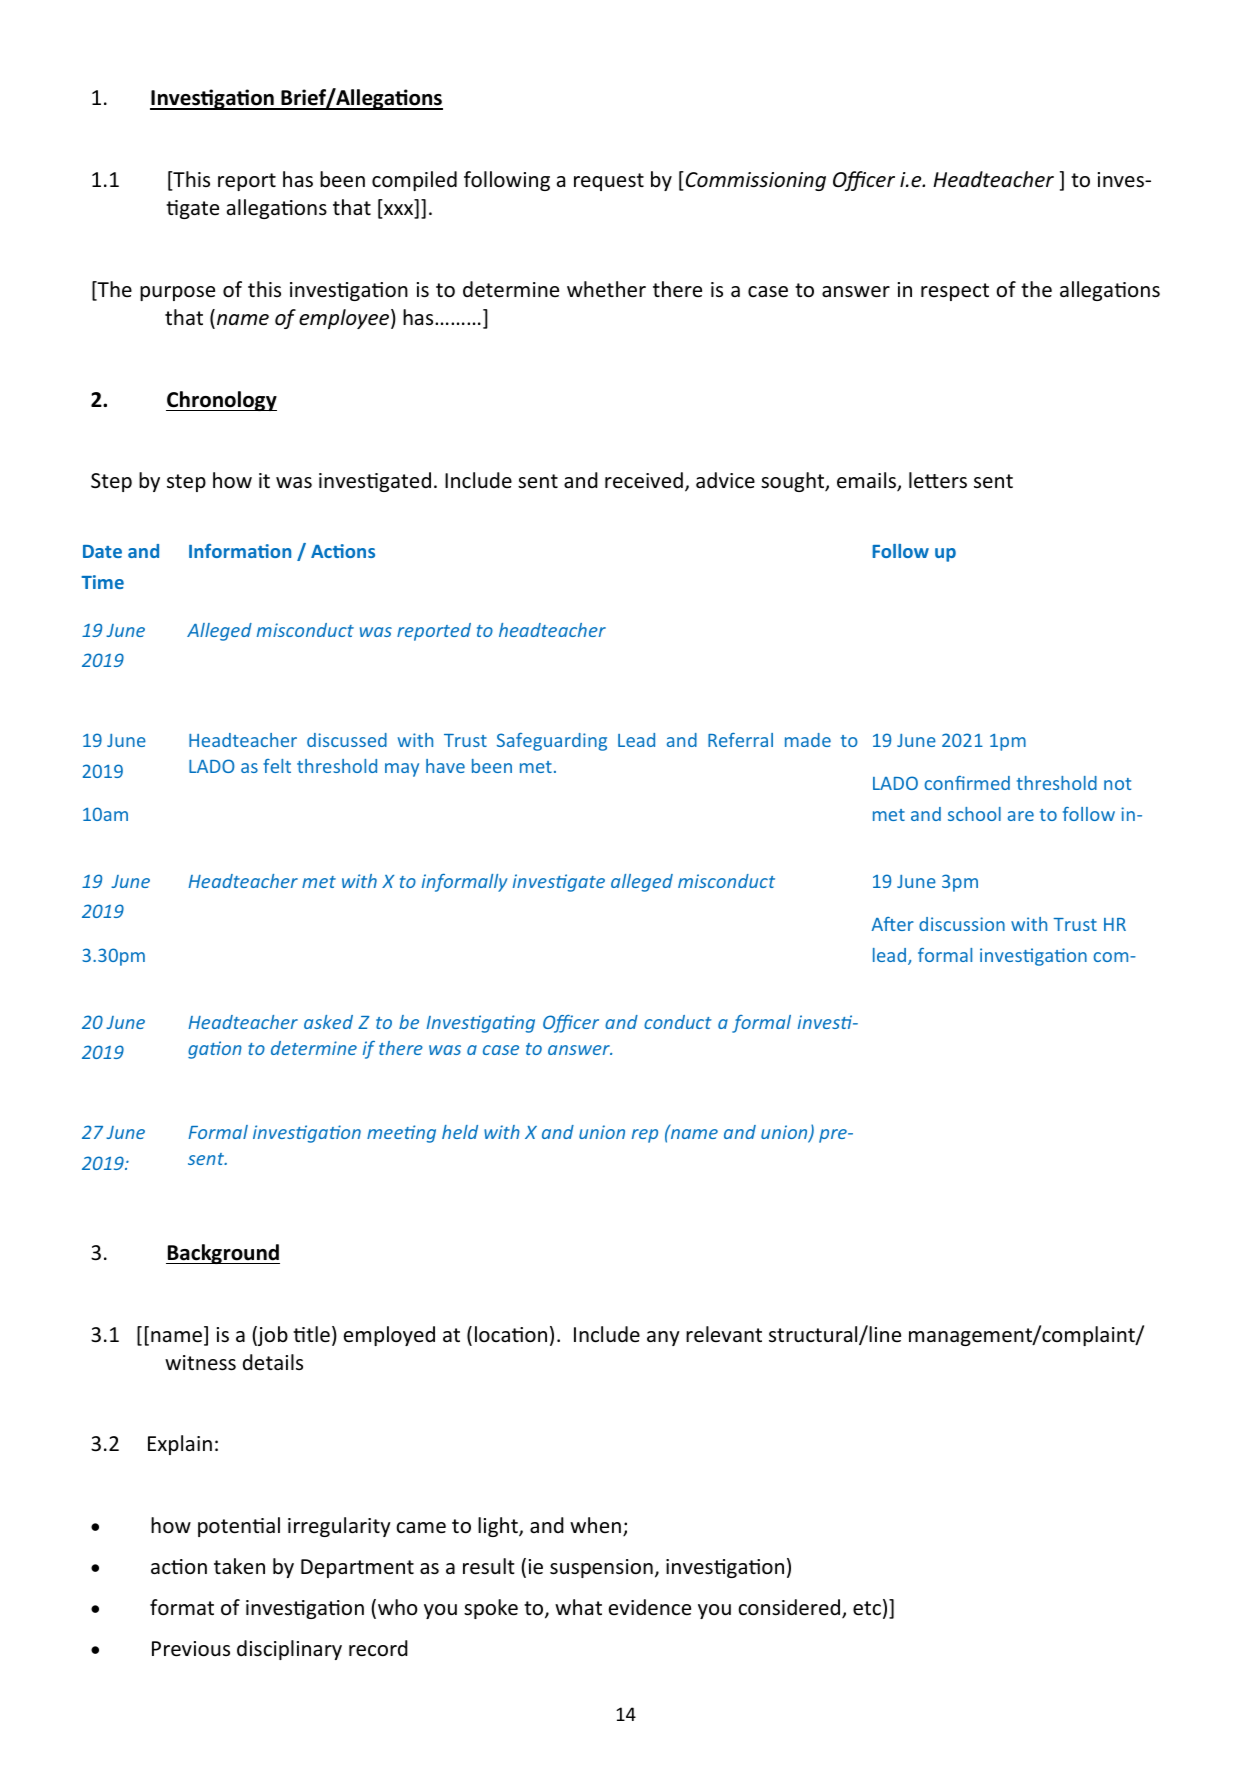 This image has height=1771, width=1252. I want to click on etc, so click(867, 1608).
